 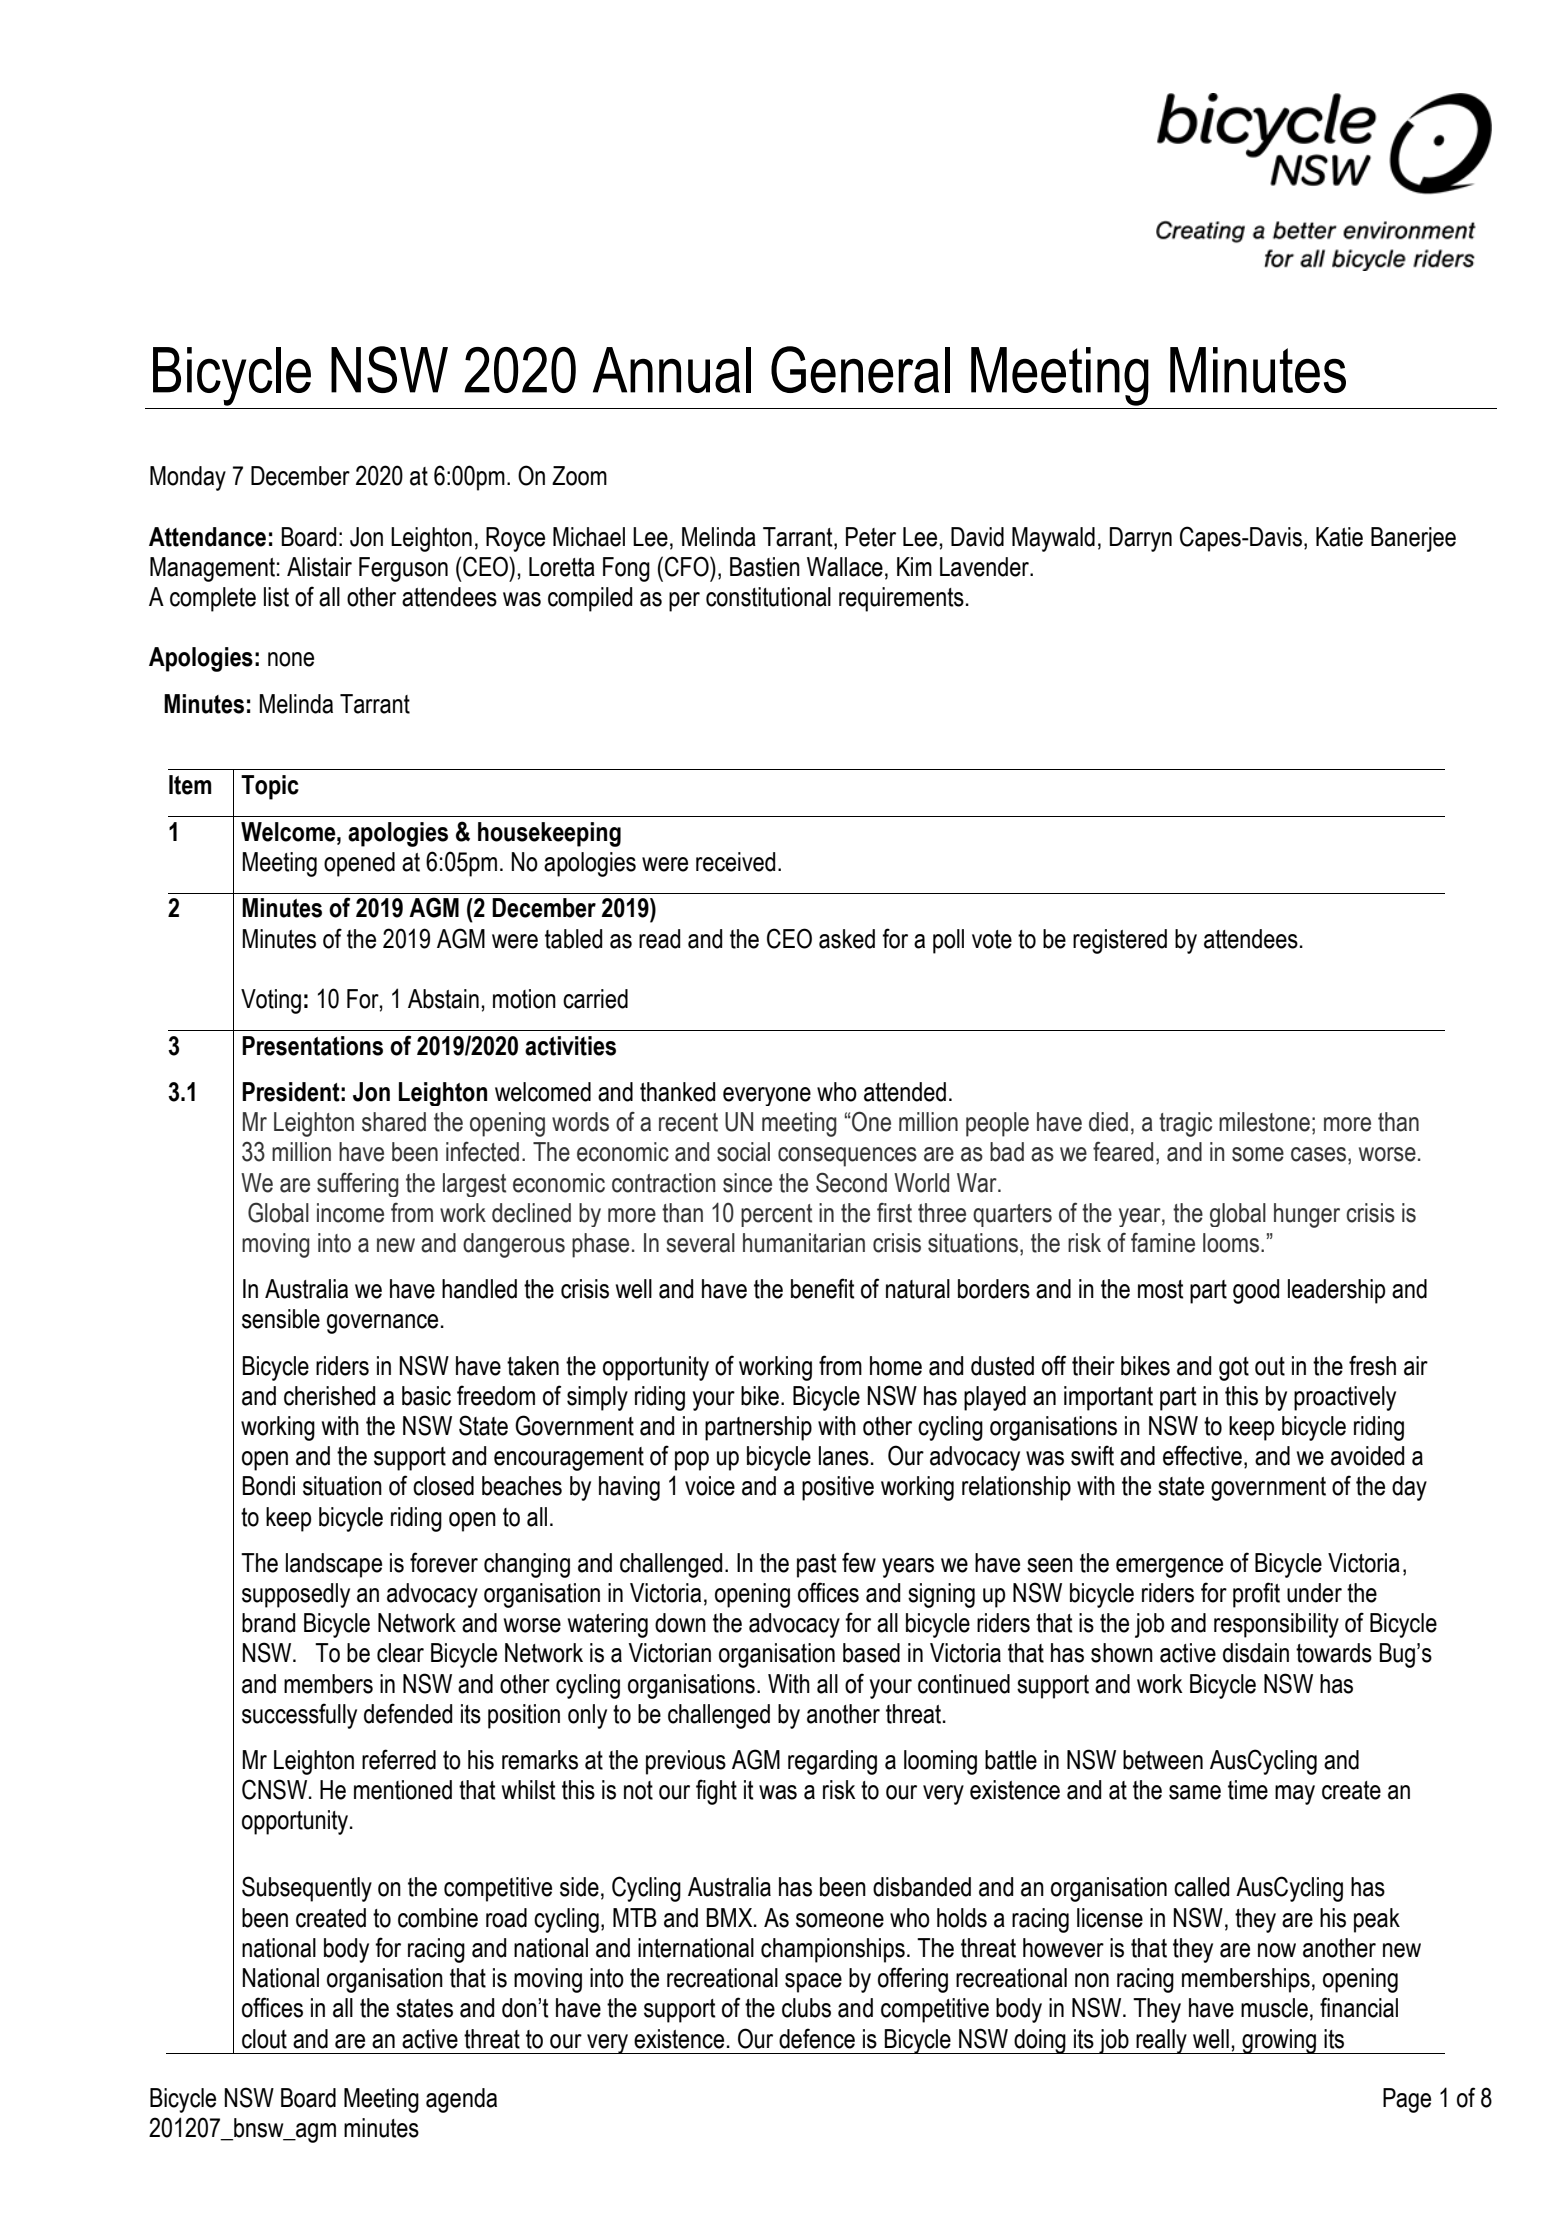 I want to click on General, so click(x=860, y=369).
